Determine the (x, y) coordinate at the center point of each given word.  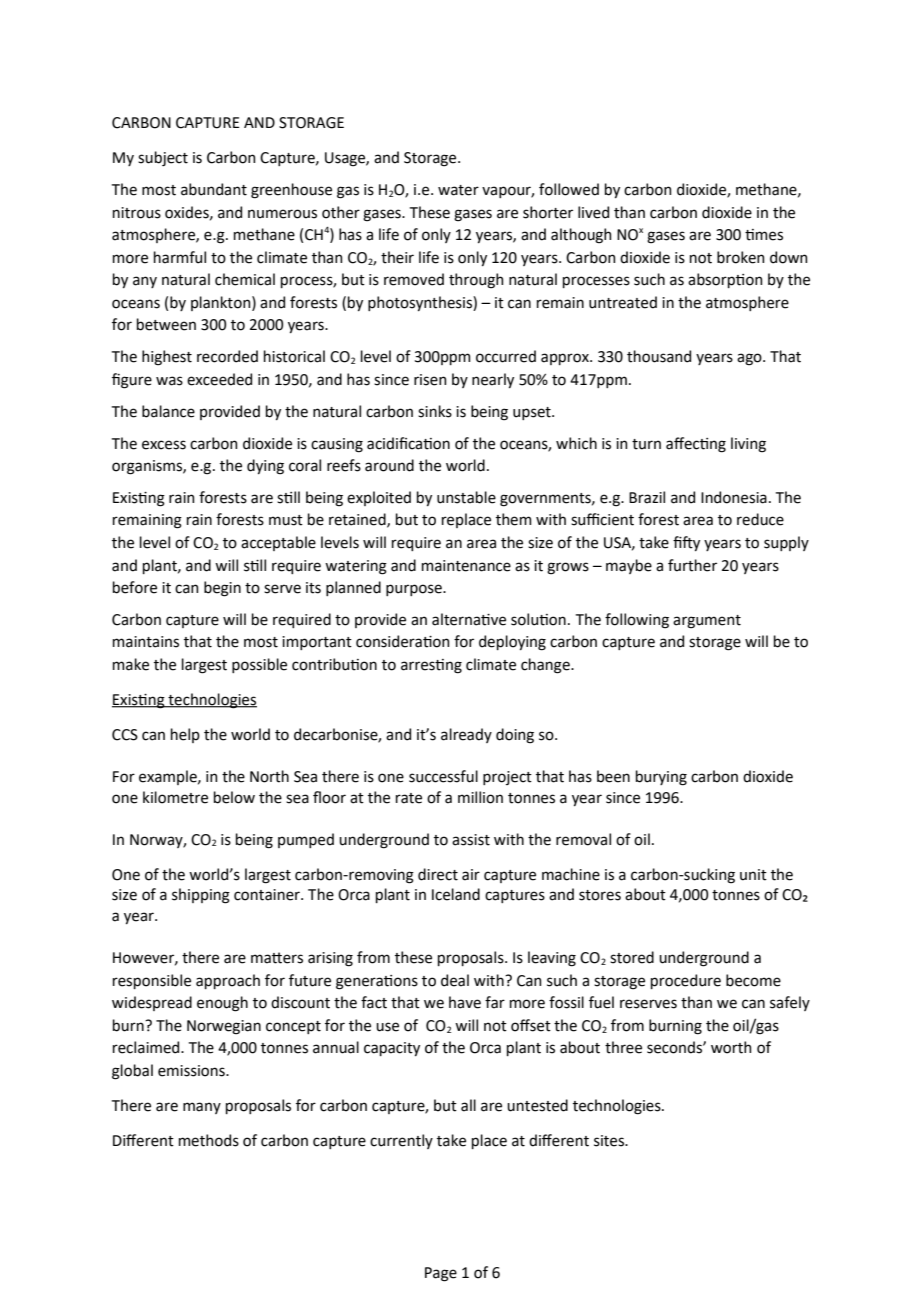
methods (209, 1140)
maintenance (466, 566)
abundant (214, 189)
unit (753, 875)
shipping (201, 896)
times (764, 235)
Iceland (456, 894)
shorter (548, 212)
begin (222, 589)
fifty (686, 543)
